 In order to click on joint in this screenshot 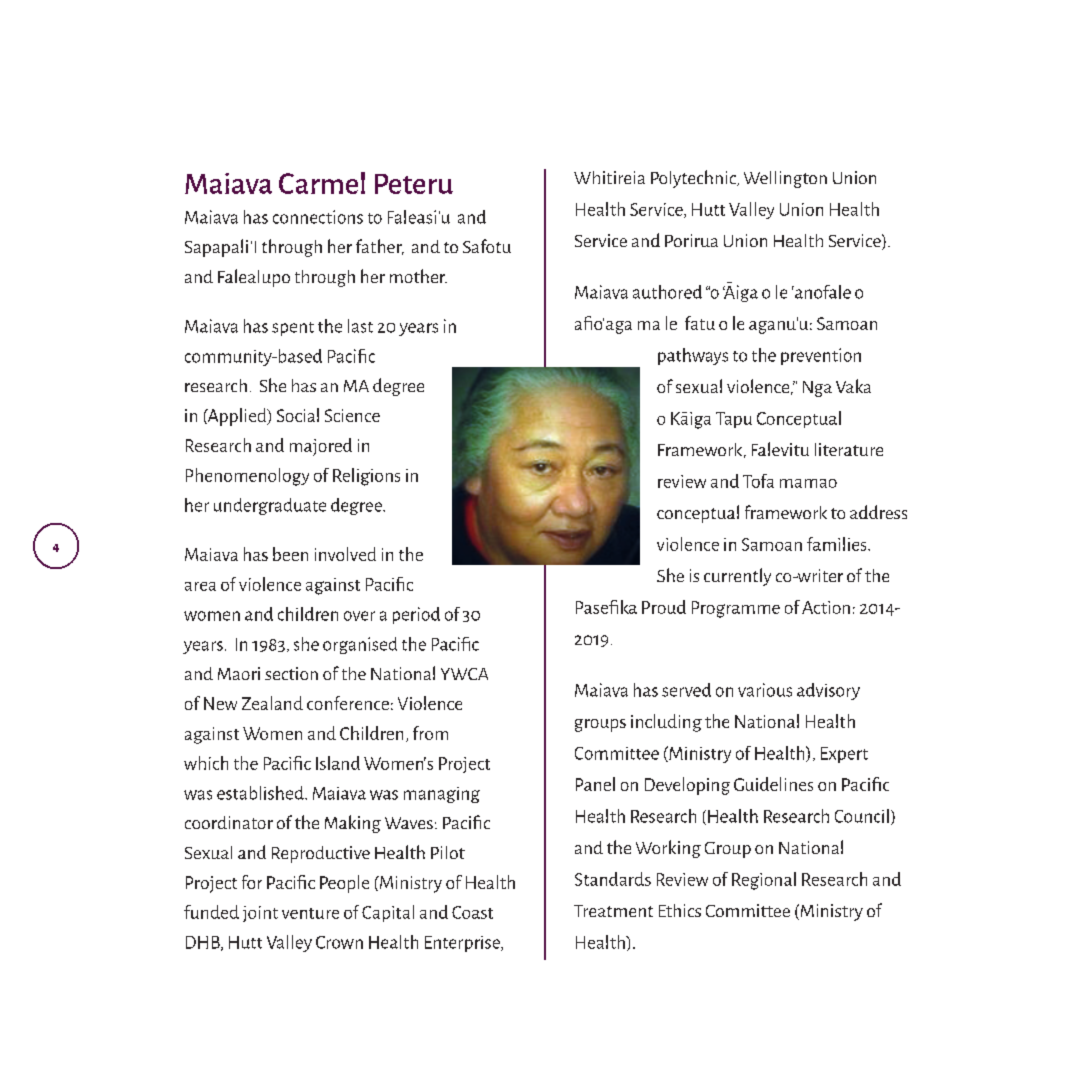, I will do `click(260, 914)`.
